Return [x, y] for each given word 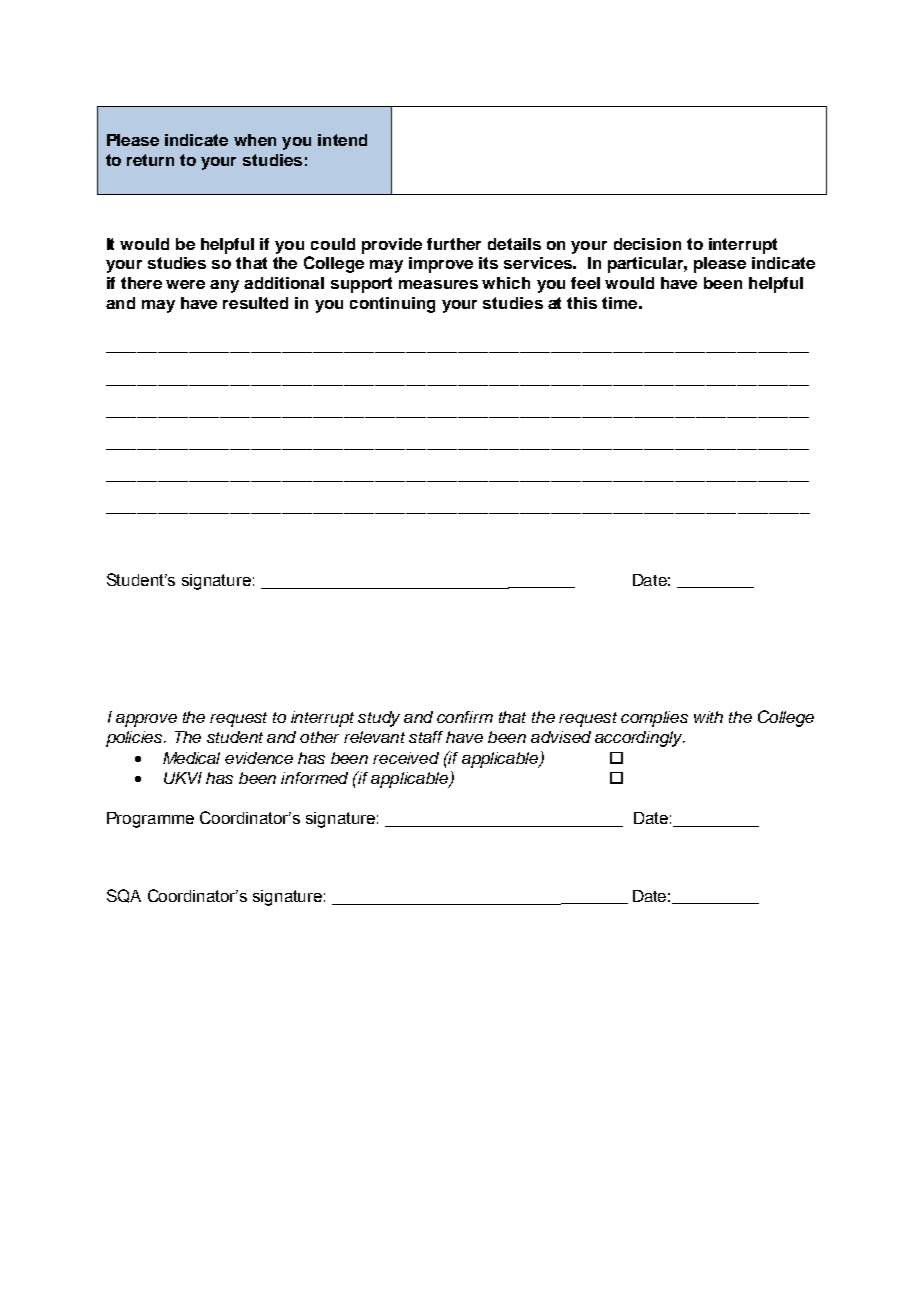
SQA [124, 896]
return [150, 160]
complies [654, 719]
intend [342, 140]
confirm [465, 717]
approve [146, 720]
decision [647, 244]
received [406, 758]
